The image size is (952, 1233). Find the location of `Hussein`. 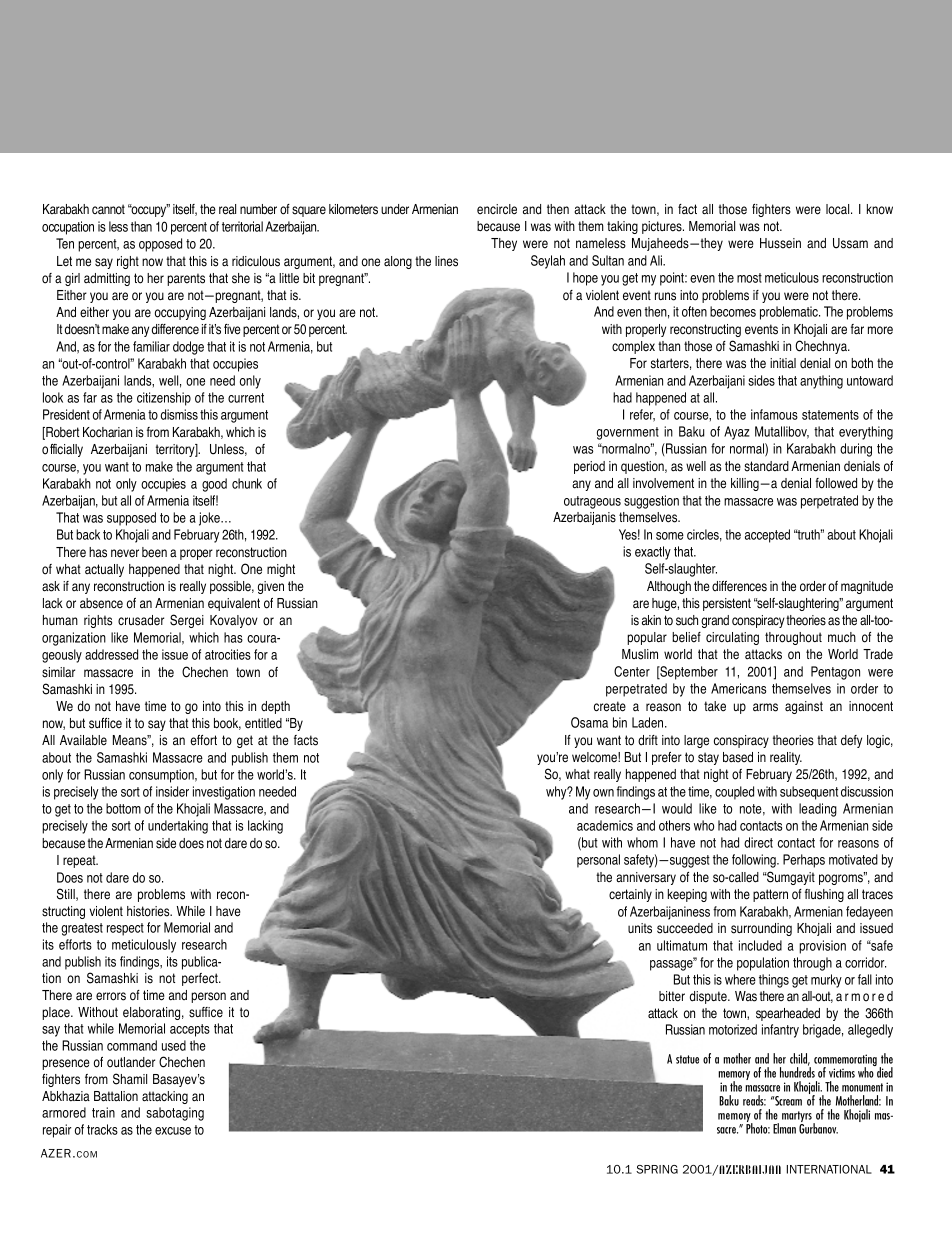

Hussein is located at coordinates (780, 243).
